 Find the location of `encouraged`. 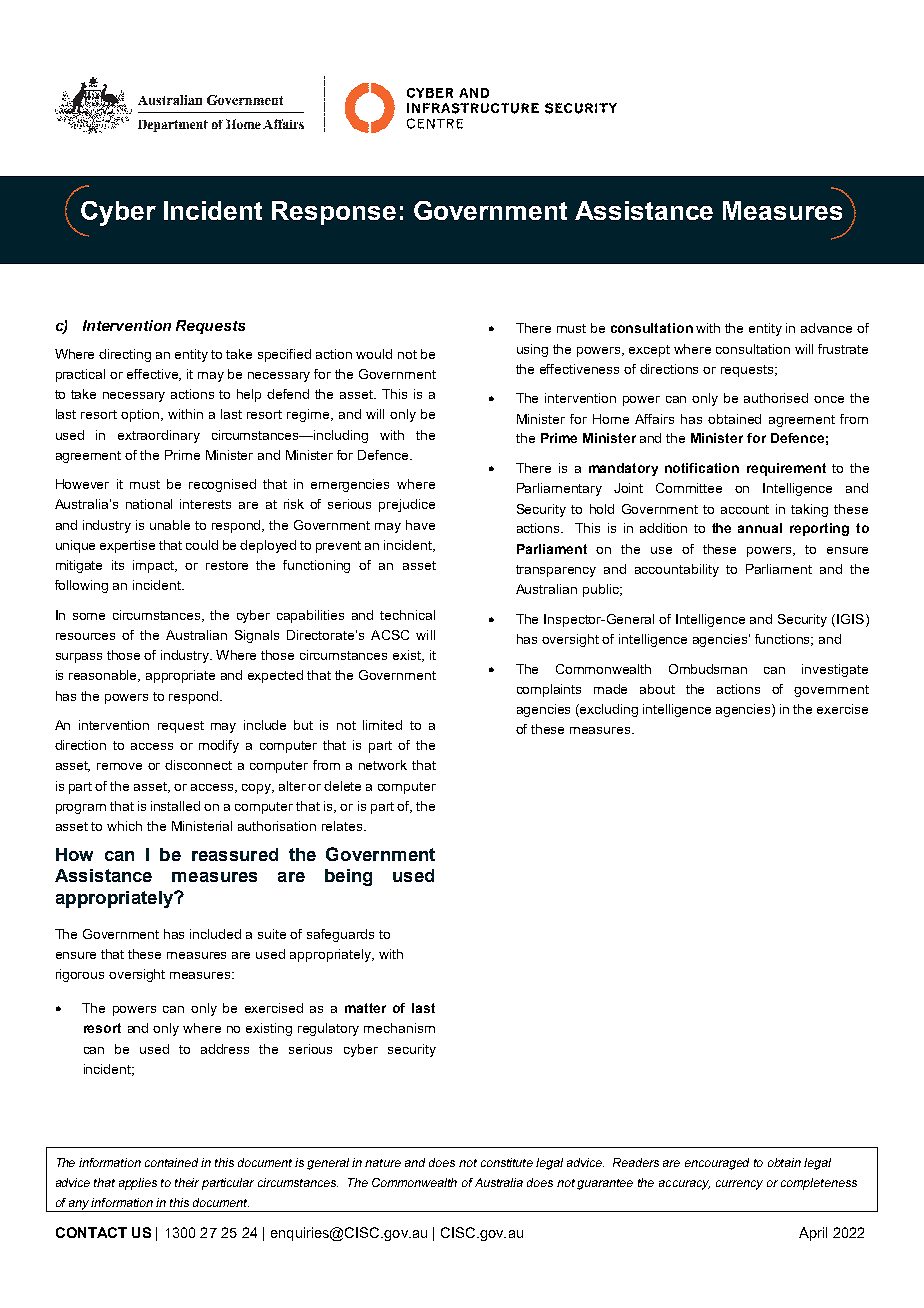

encouraged is located at coordinates (717, 1164).
